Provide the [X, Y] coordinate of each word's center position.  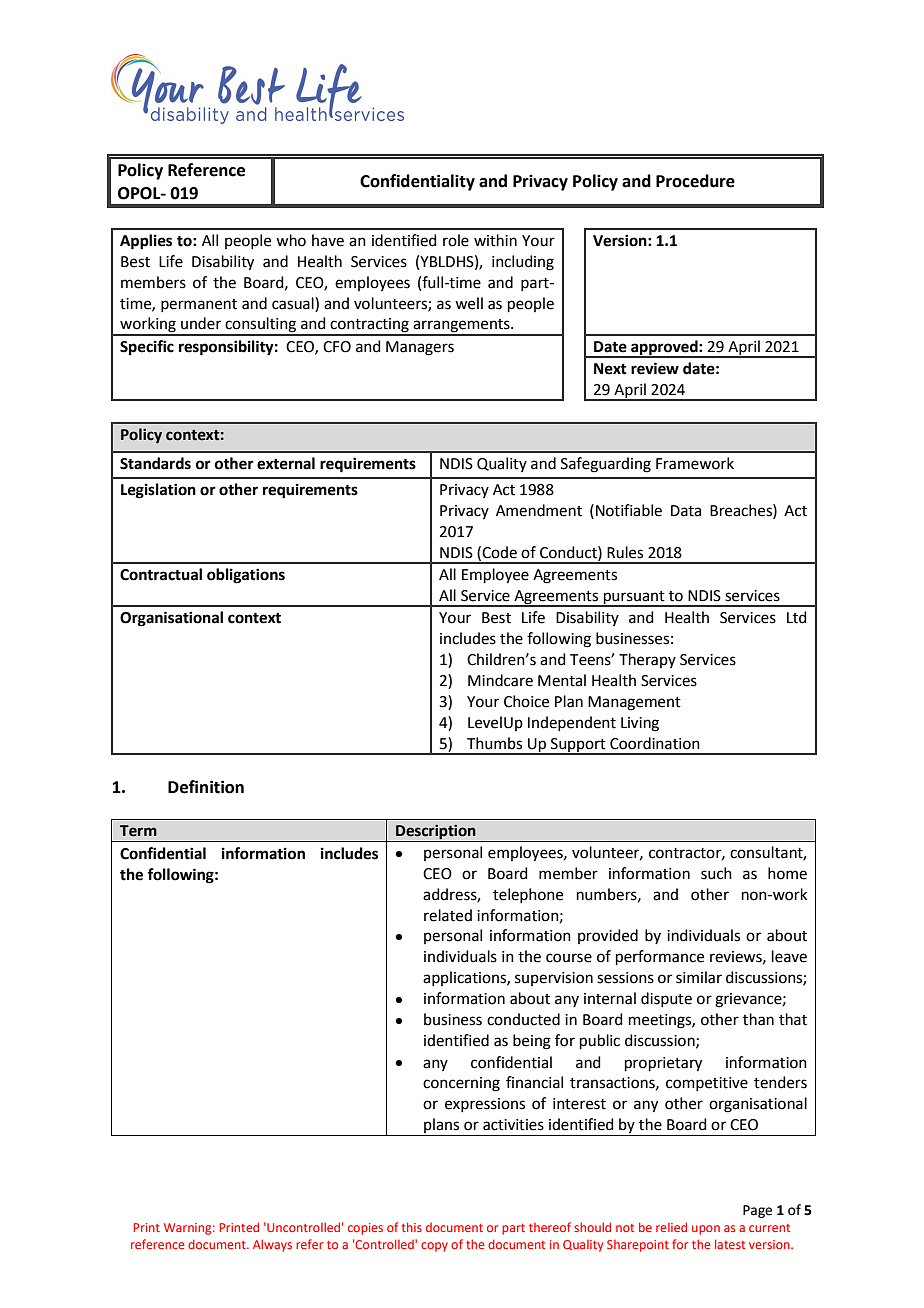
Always [272, 1245]
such [716, 873]
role [456, 240]
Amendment [539, 510]
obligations [246, 576]
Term [138, 831]
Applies [146, 242]
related [448, 915]
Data [686, 511]
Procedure [695, 181]
